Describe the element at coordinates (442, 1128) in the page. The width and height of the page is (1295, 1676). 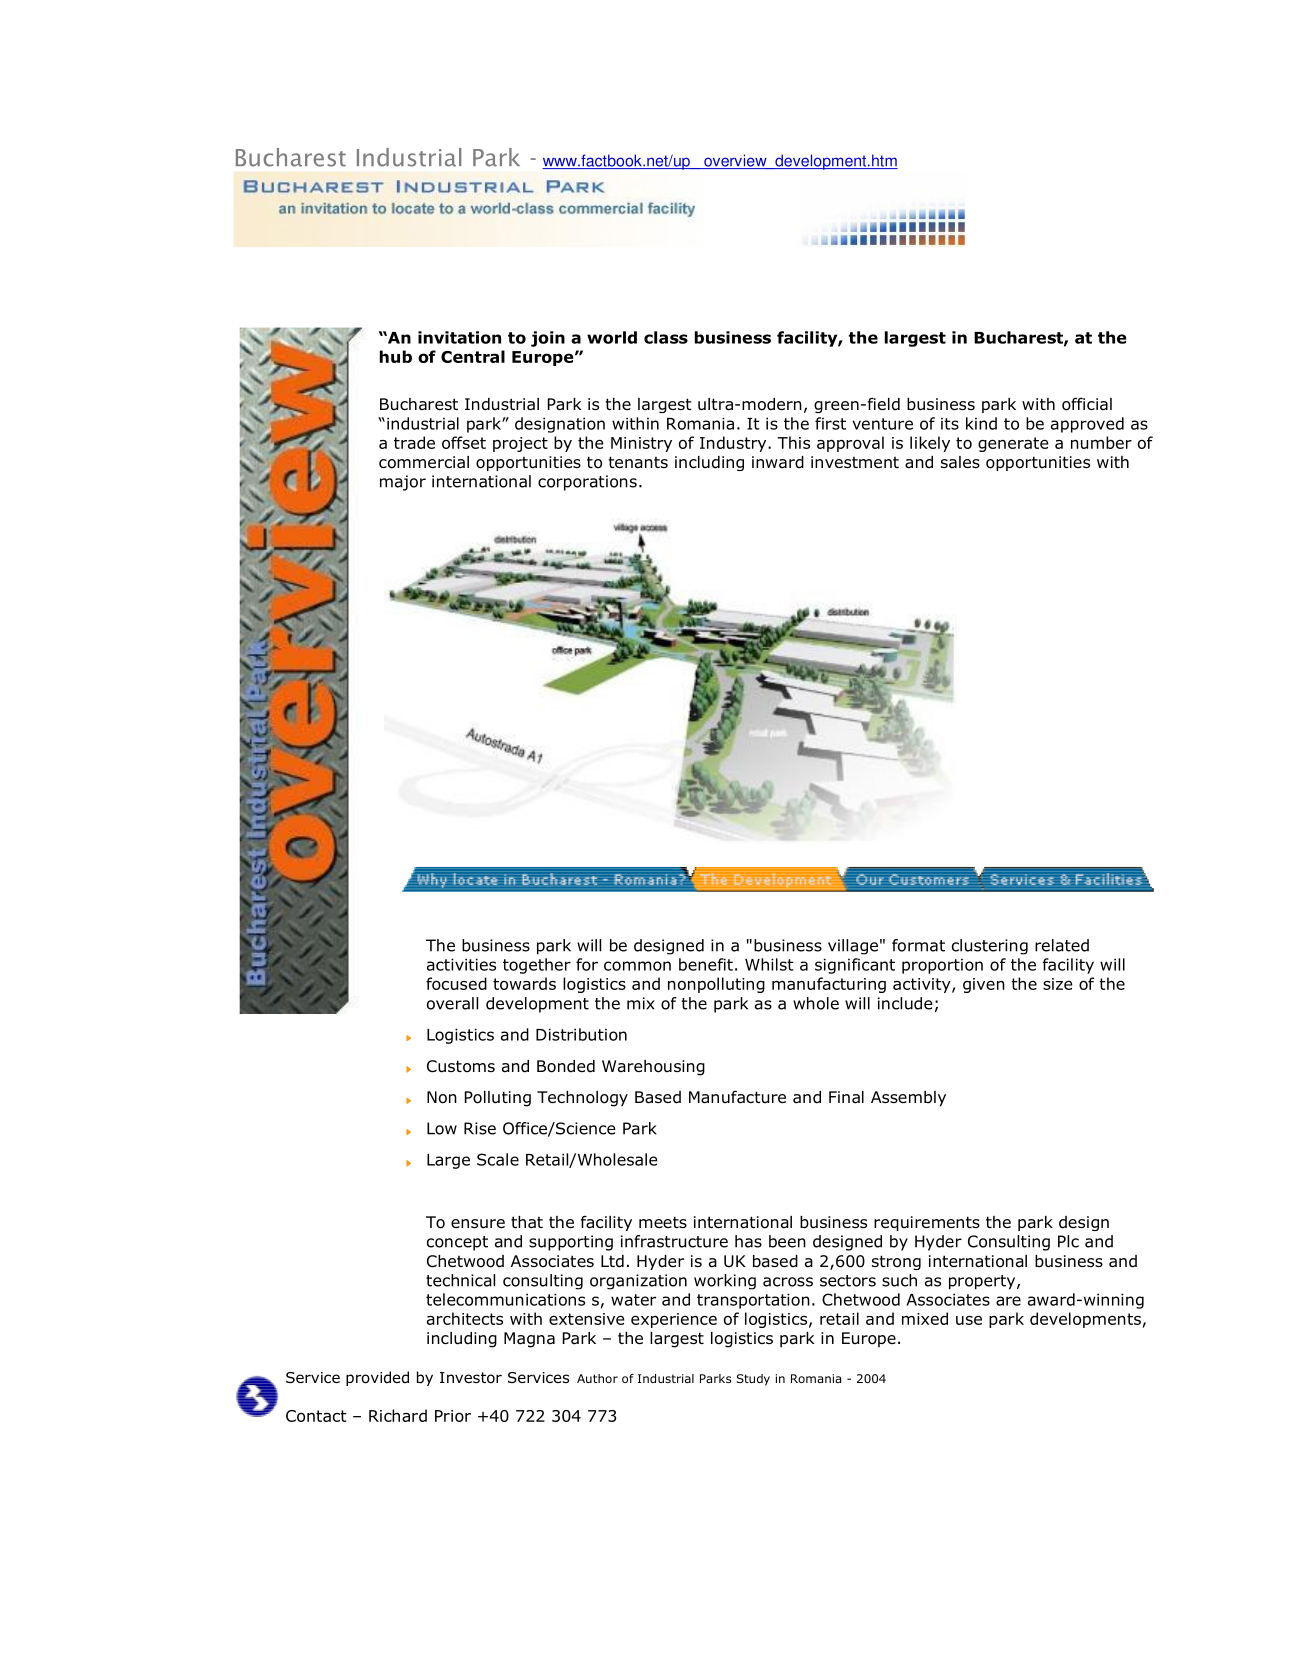
I see `Low` at that location.
